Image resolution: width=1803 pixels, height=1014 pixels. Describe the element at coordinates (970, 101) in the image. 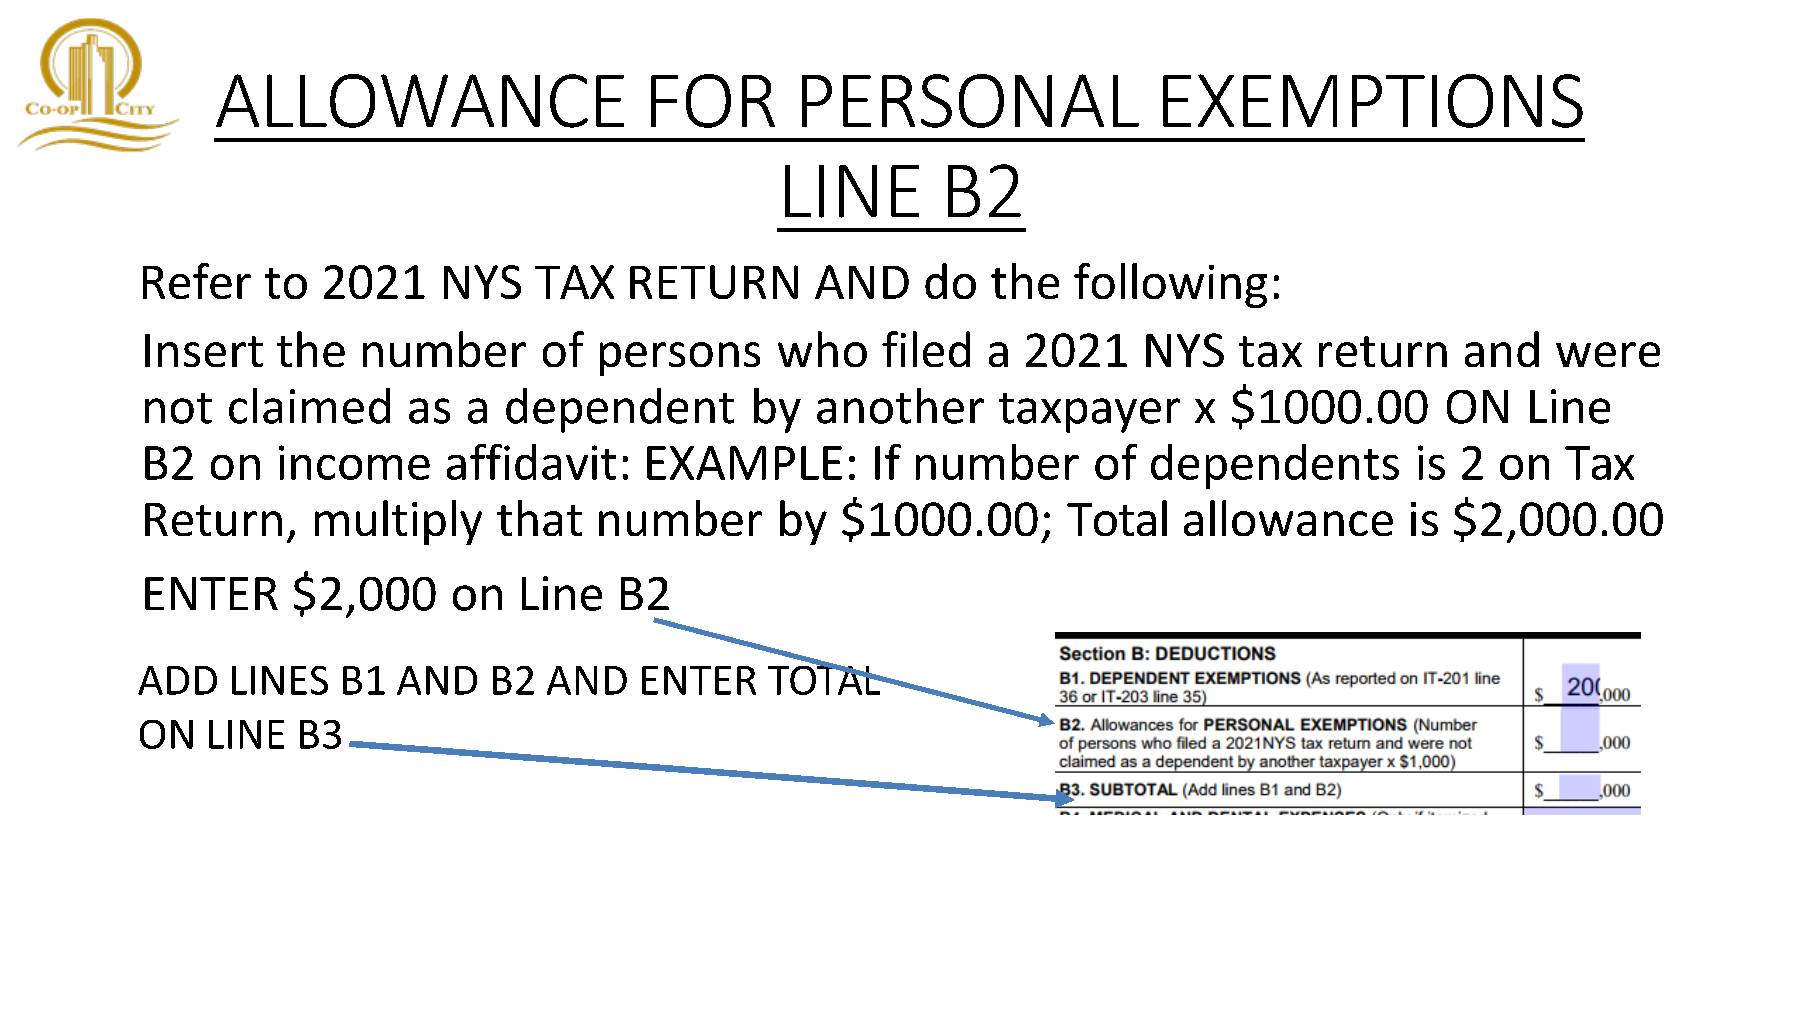

I see `PERSONAL` at that location.
